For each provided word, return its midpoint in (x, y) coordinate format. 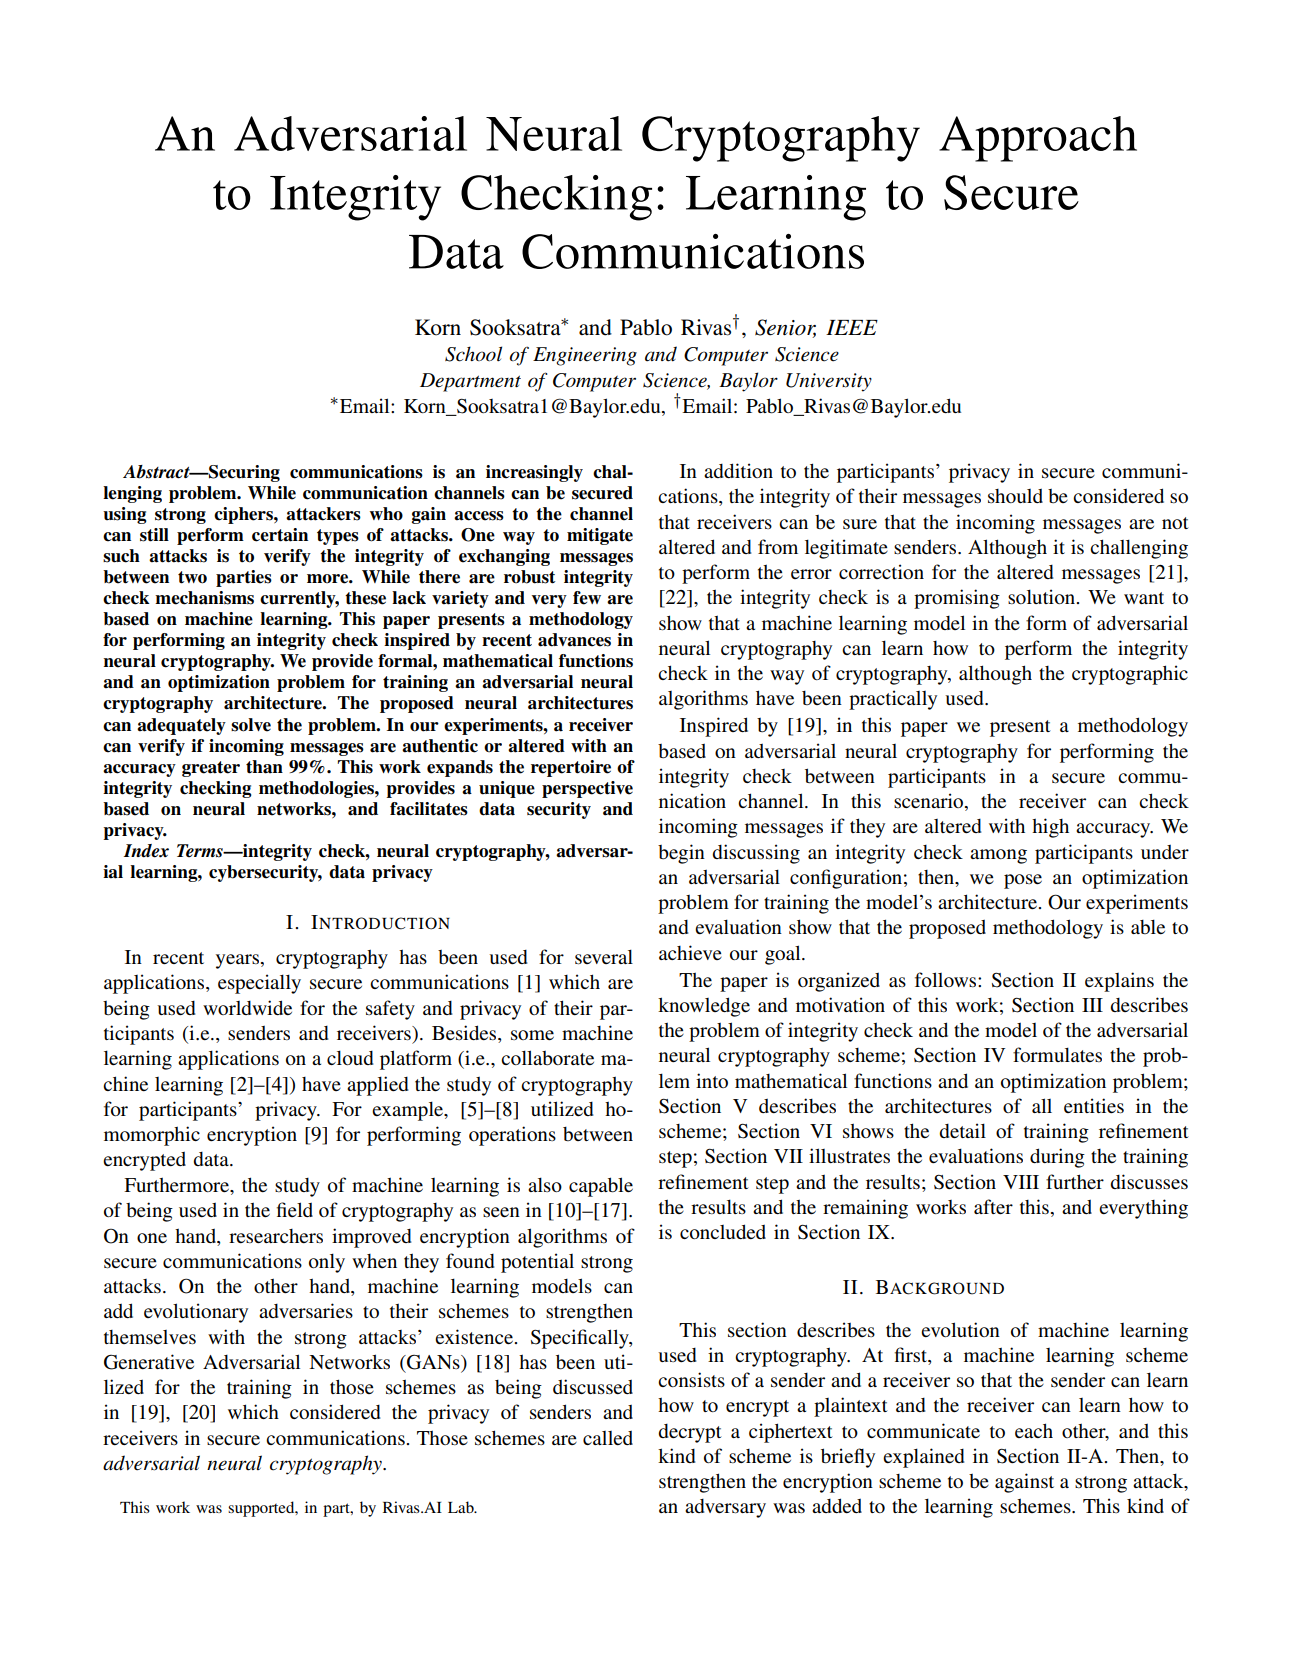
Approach (1038, 139)
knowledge (704, 1007)
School (473, 354)
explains (1119, 982)
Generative (149, 1362)
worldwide (247, 1007)
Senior (785, 328)
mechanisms (204, 598)
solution (1043, 596)
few (587, 598)
